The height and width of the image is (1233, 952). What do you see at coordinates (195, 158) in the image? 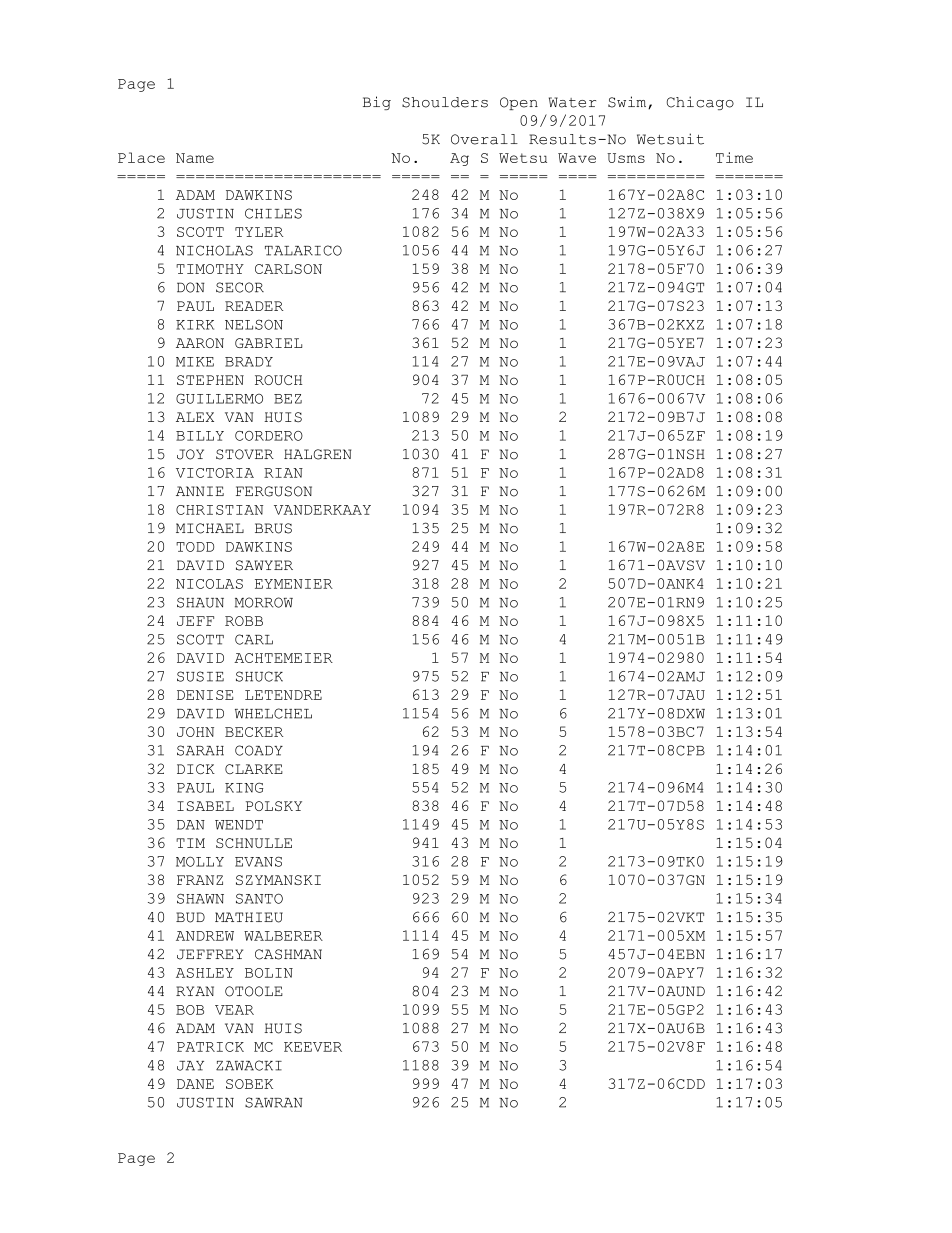
I see `Name` at bounding box center [195, 158].
